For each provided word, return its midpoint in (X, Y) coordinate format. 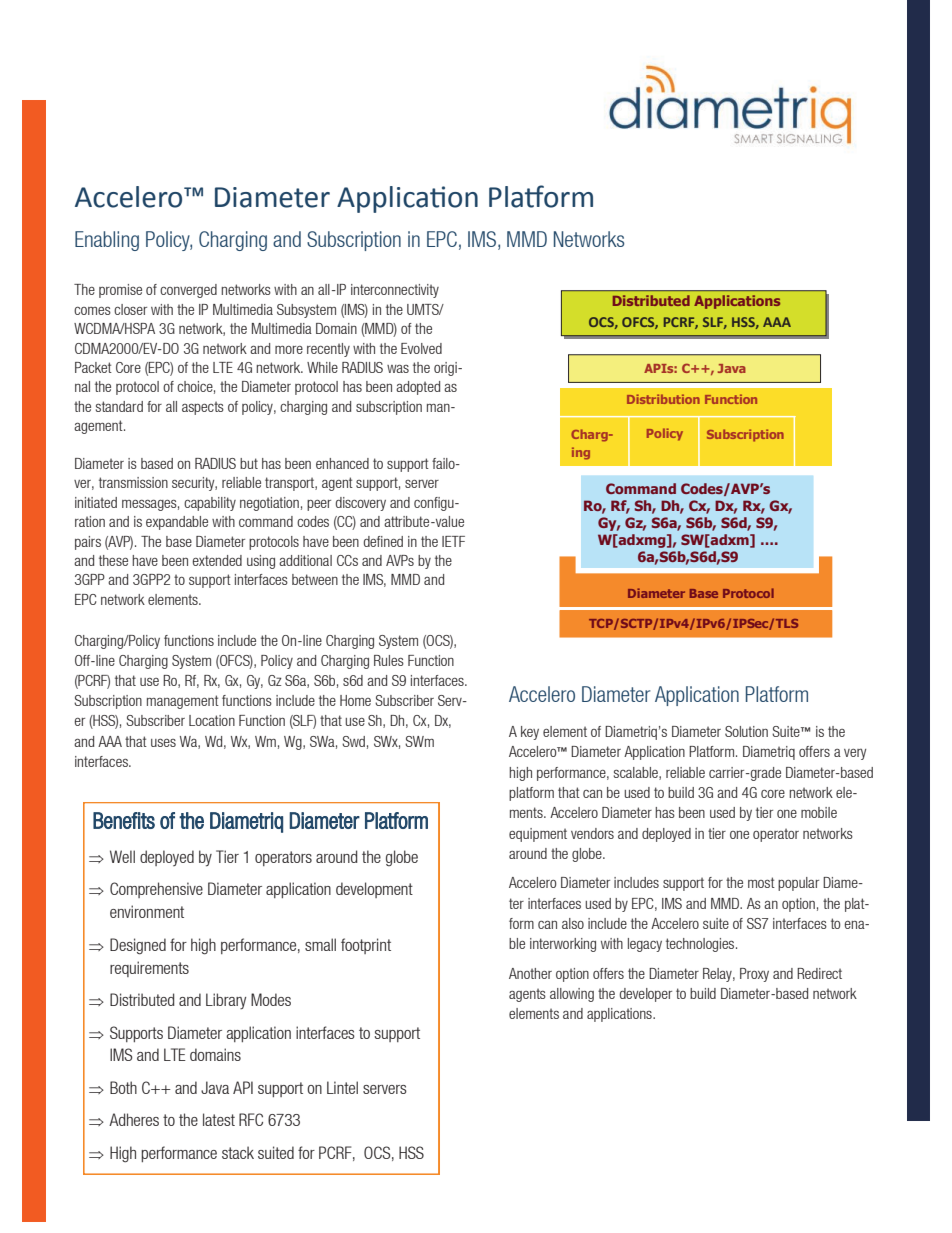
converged (188, 291)
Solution (746, 731)
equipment (538, 835)
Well (122, 856)
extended (217, 560)
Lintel (342, 1087)
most (761, 882)
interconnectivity (395, 291)
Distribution (663, 399)
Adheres (134, 1119)
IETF (453, 541)
